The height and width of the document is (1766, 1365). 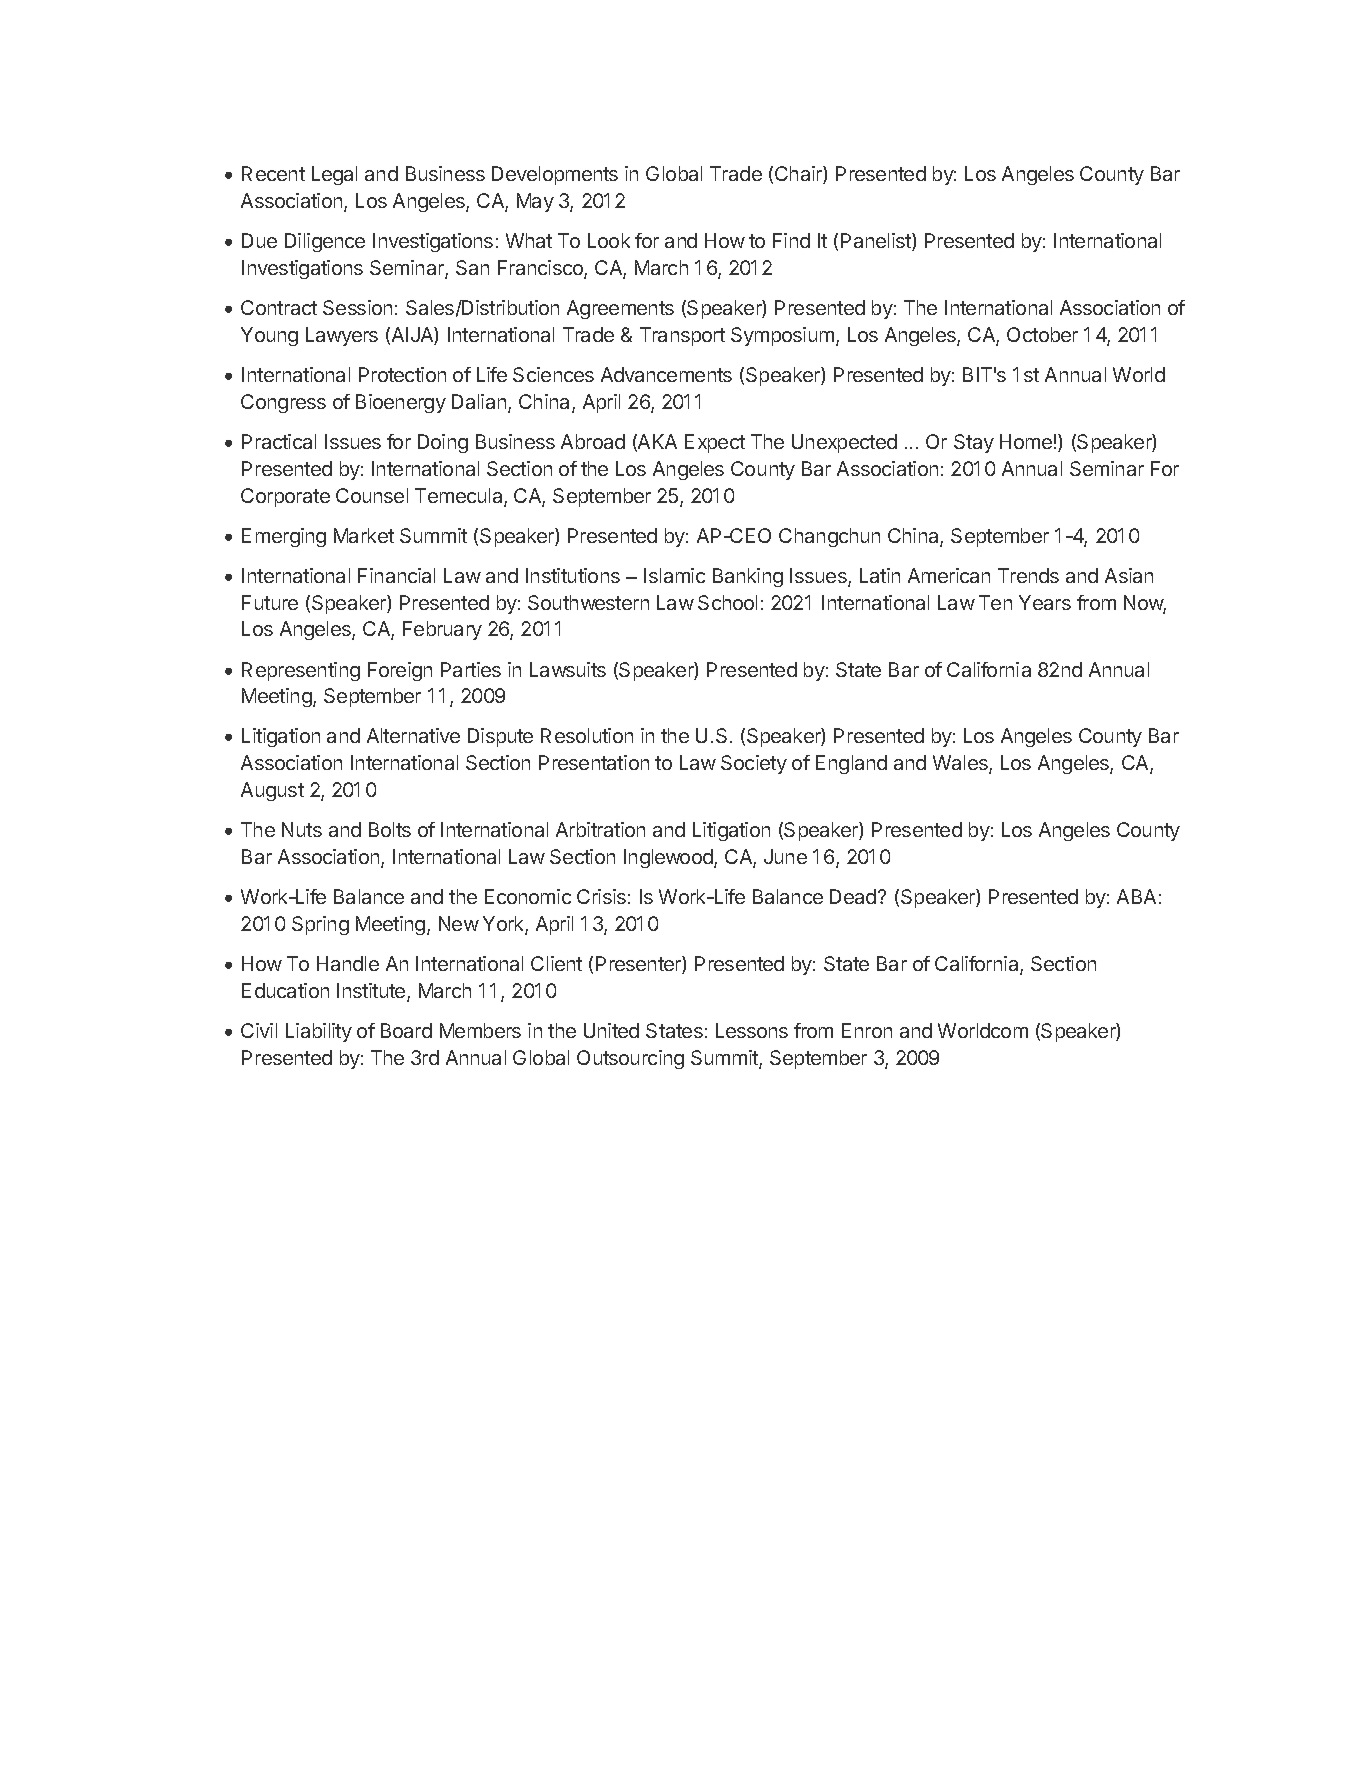 What do you see at coordinates (609, 240) in the document?
I see `Look` at bounding box center [609, 240].
